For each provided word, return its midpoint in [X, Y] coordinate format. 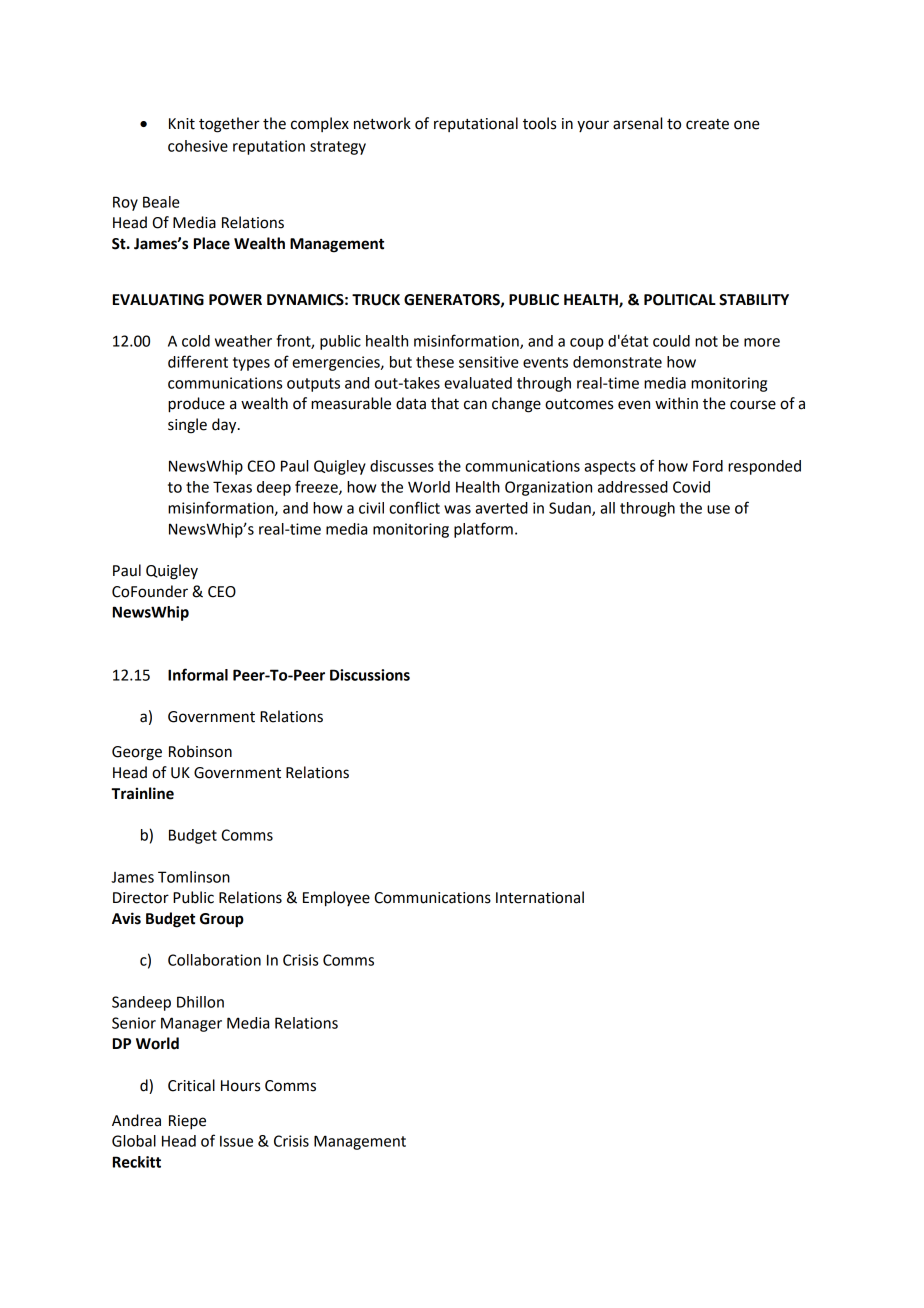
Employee [336, 899]
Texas [232, 487]
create [707, 124]
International [540, 897]
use [718, 509]
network [382, 123]
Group [222, 920]
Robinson [200, 751]
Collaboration [214, 960]
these [435, 362]
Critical [191, 1085]
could [671, 341]
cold [196, 341]
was [457, 509]
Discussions [370, 675]
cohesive [198, 146]
